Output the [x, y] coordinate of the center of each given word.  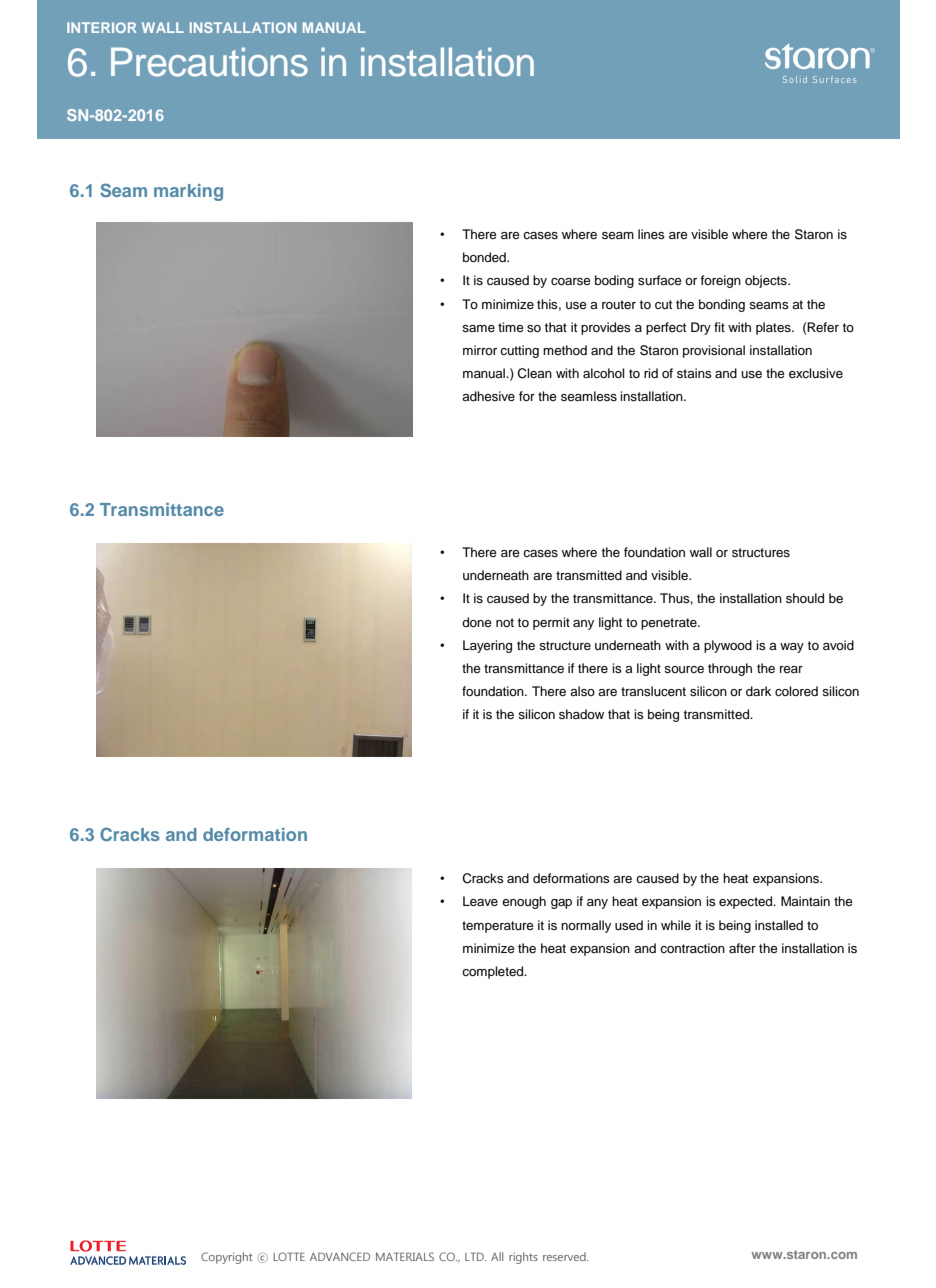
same [478, 328]
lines [651, 234]
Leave [480, 901]
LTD [475, 1256]
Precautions [209, 62]
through [730, 669]
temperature [498, 927]
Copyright [226, 1258]
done [477, 622]
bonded [485, 257]
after [742, 948]
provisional [714, 351]
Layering [487, 646]
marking [188, 192]
